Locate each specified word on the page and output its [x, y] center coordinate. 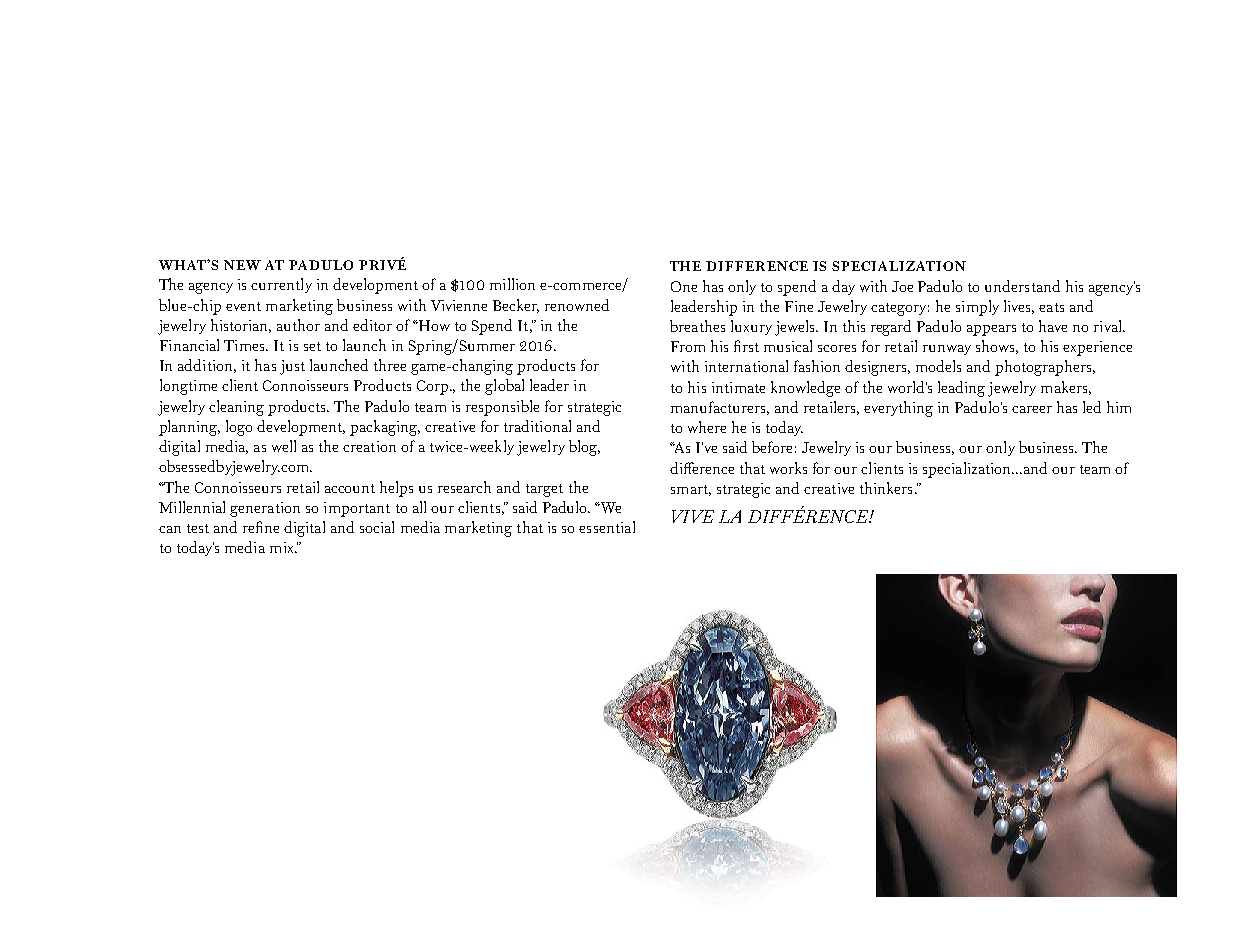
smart [691, 490]
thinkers [886, 488]
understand [1022, 286]
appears [991, 330]
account [350, 488]
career [1032, 409]
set [312, 346]
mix [283, 547]
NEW [242, 265]
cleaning [236, 408]
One [684, 286]
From [688, 346]
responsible [502, 408]
